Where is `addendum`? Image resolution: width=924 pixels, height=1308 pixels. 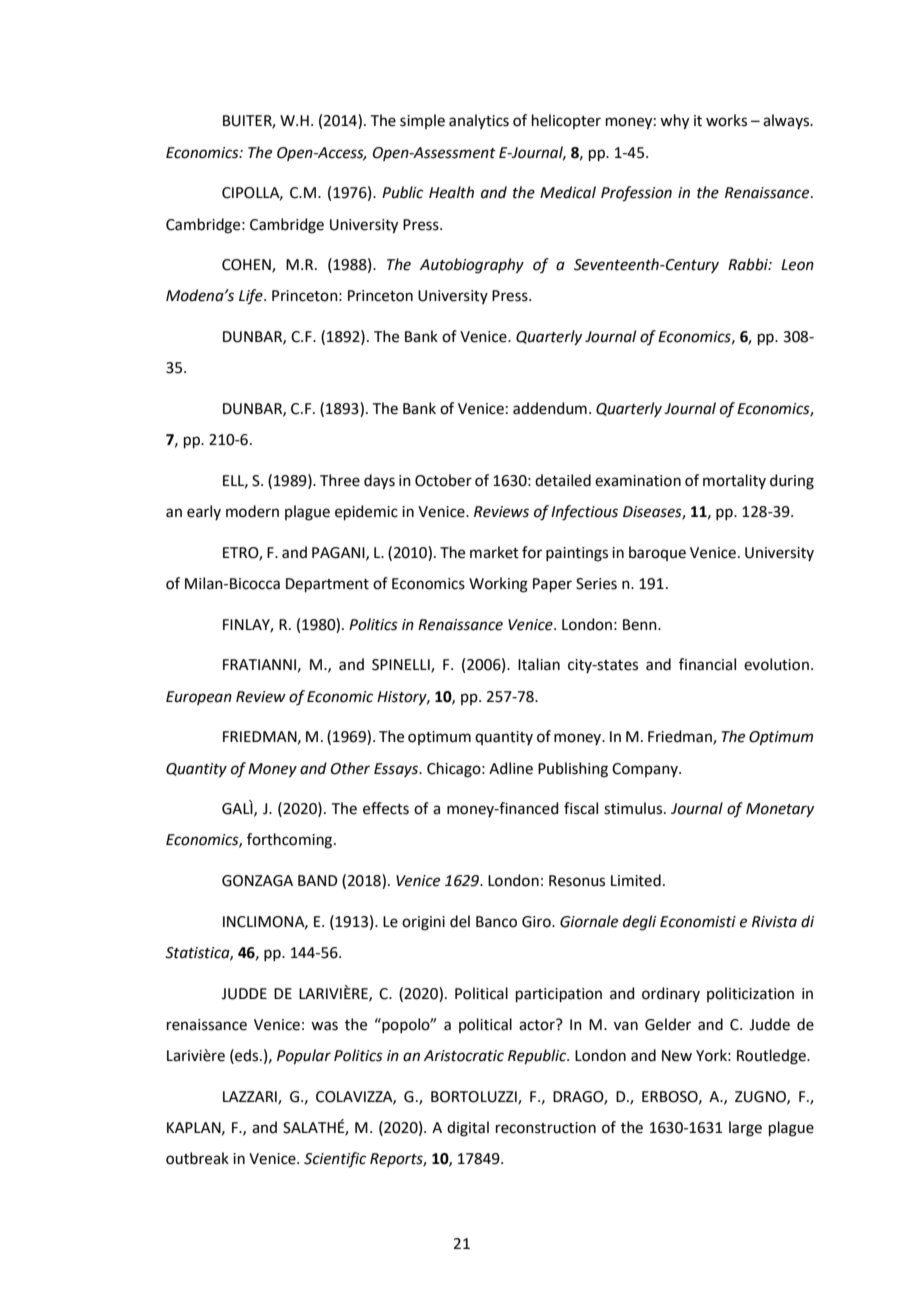
addendum is located at coordinates (550, 408).
